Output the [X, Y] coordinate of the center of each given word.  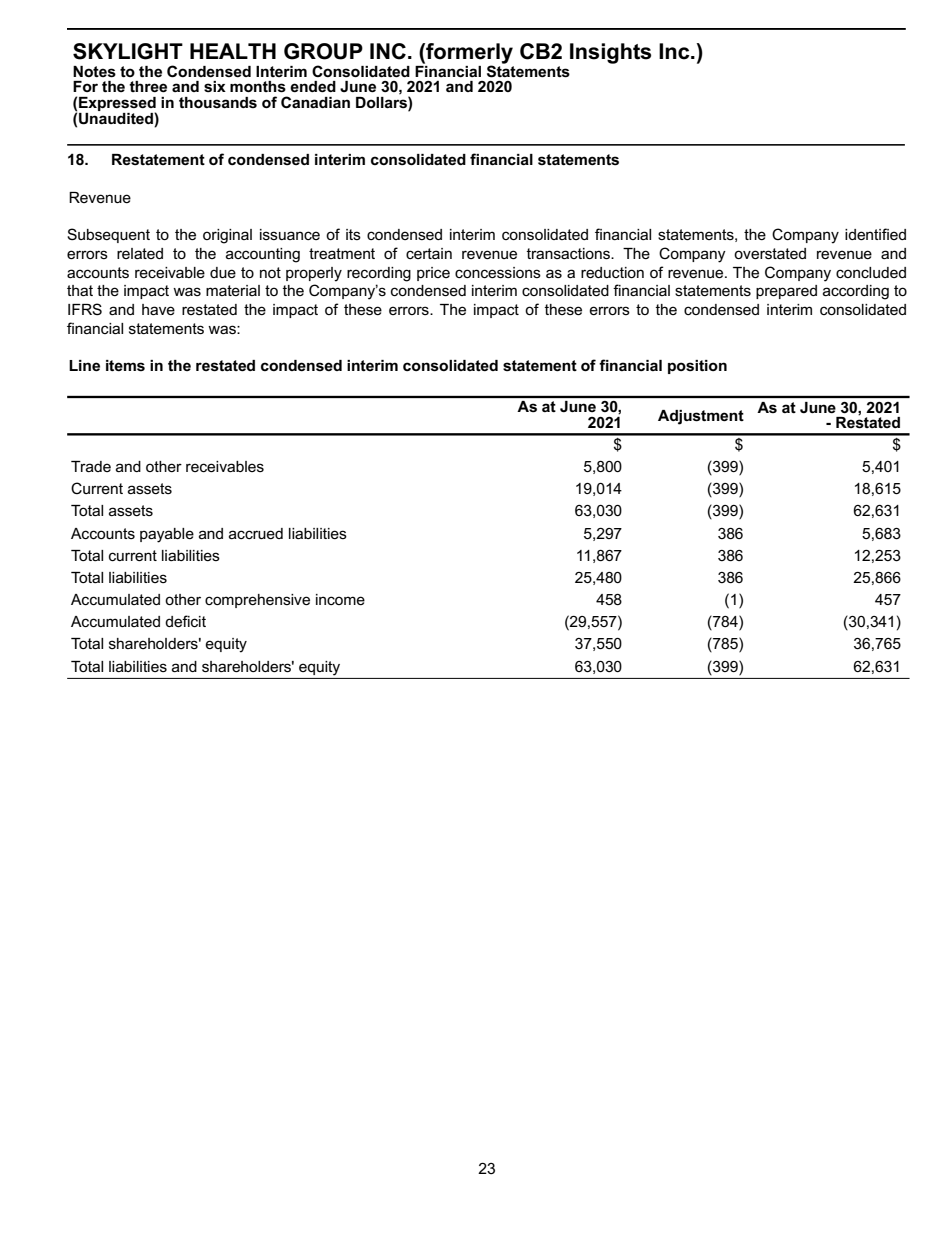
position [697, 367]
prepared [786, 292]
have [158, 309]
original [227, 236]
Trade [91, 466]
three [148, 86]
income [340, 599]
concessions [498, 272]
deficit [185, 621]
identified [875, 234]
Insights [610, 53]
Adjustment [701, 417]
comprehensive [257, 601]
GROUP [323, 51]
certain [429, 253]
